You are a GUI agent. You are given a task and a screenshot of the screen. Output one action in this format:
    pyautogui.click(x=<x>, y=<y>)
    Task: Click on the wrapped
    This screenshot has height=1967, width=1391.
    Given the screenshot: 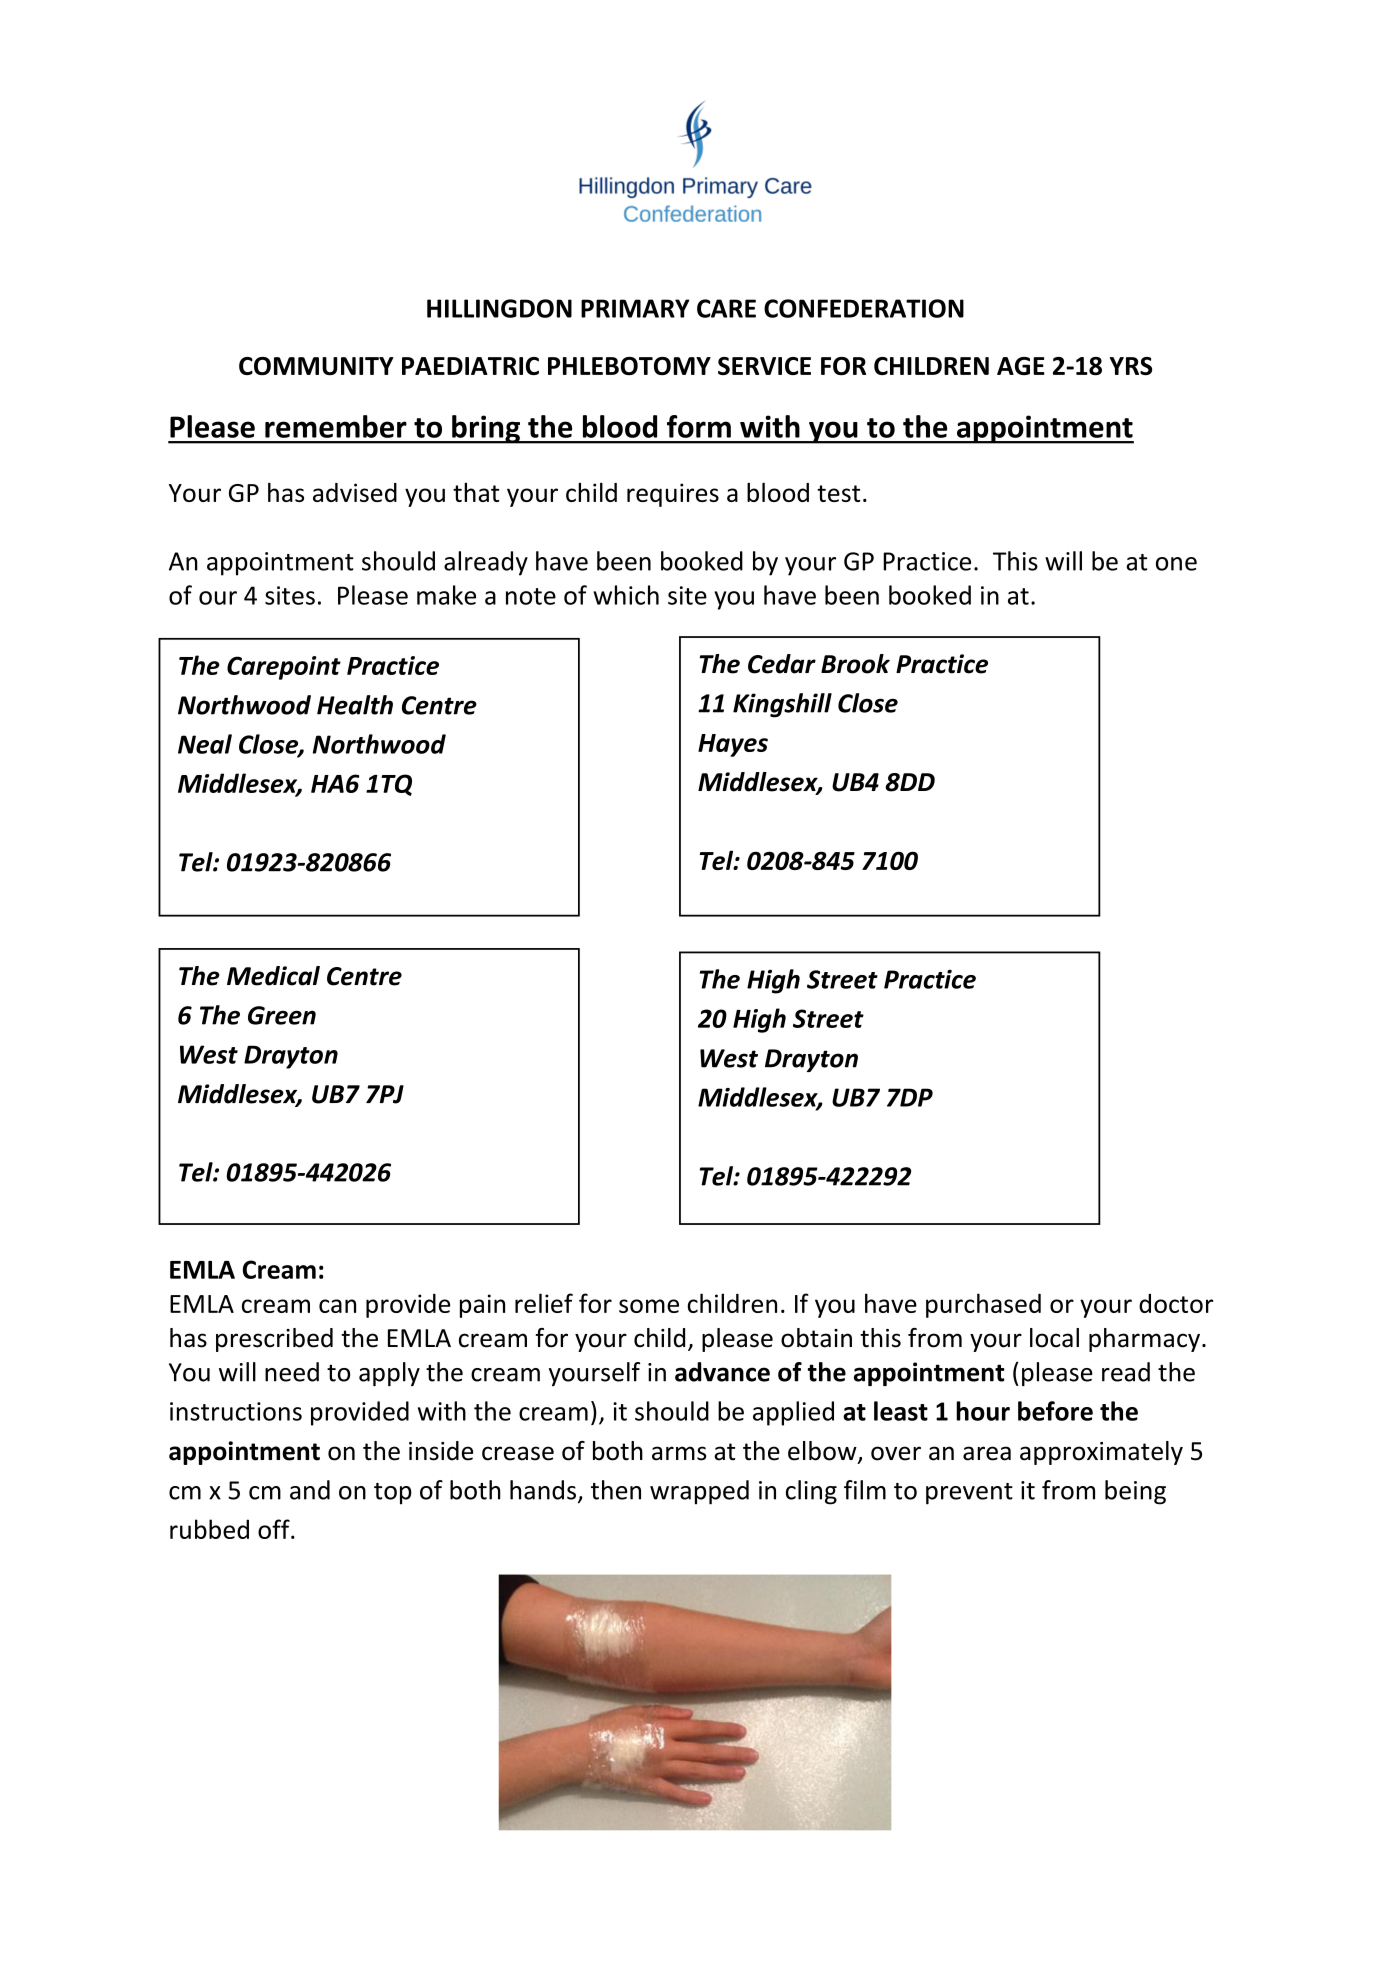 What is the action you would take?
    pyautogui.click(x=699, y=1492)
